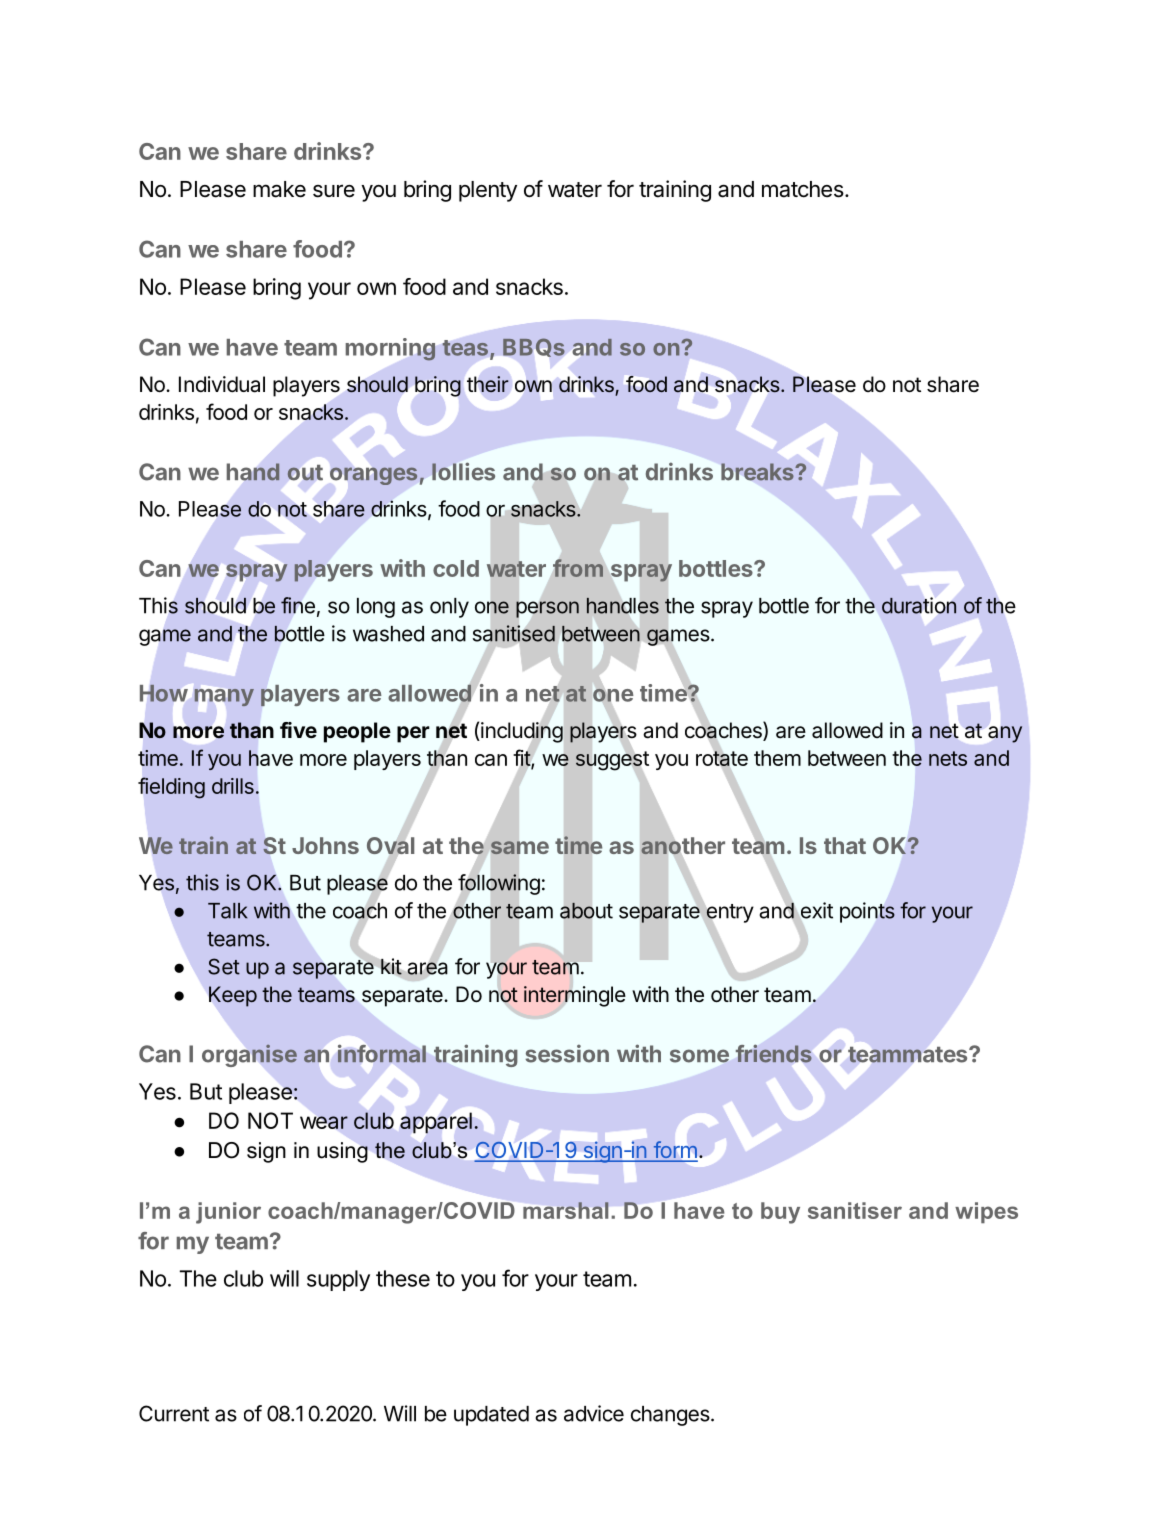  Describe the element at coordinates (488, 191) in the image. I see `plenty` at that location.
